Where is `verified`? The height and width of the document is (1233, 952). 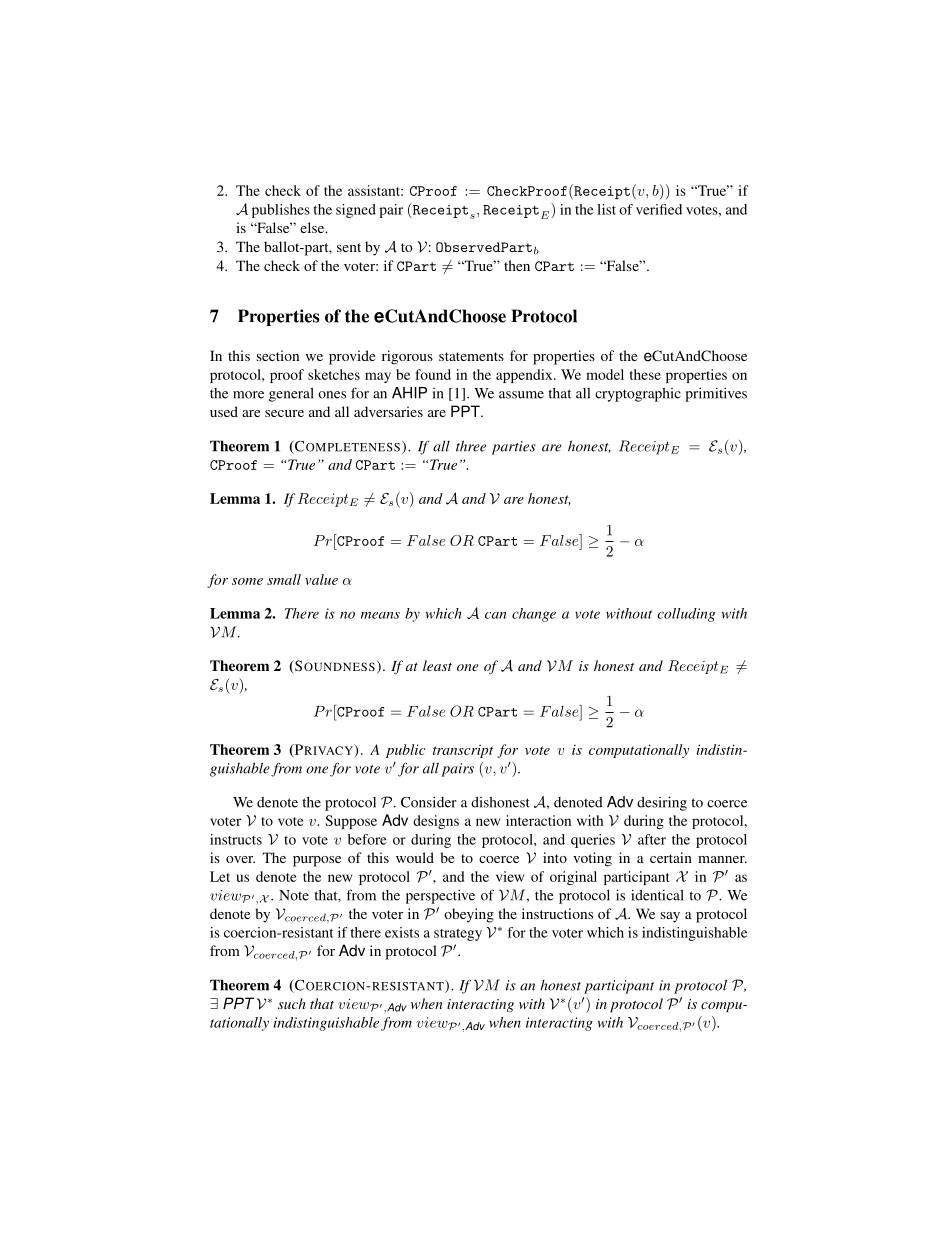 verified is located at coordinates (659, 209).
